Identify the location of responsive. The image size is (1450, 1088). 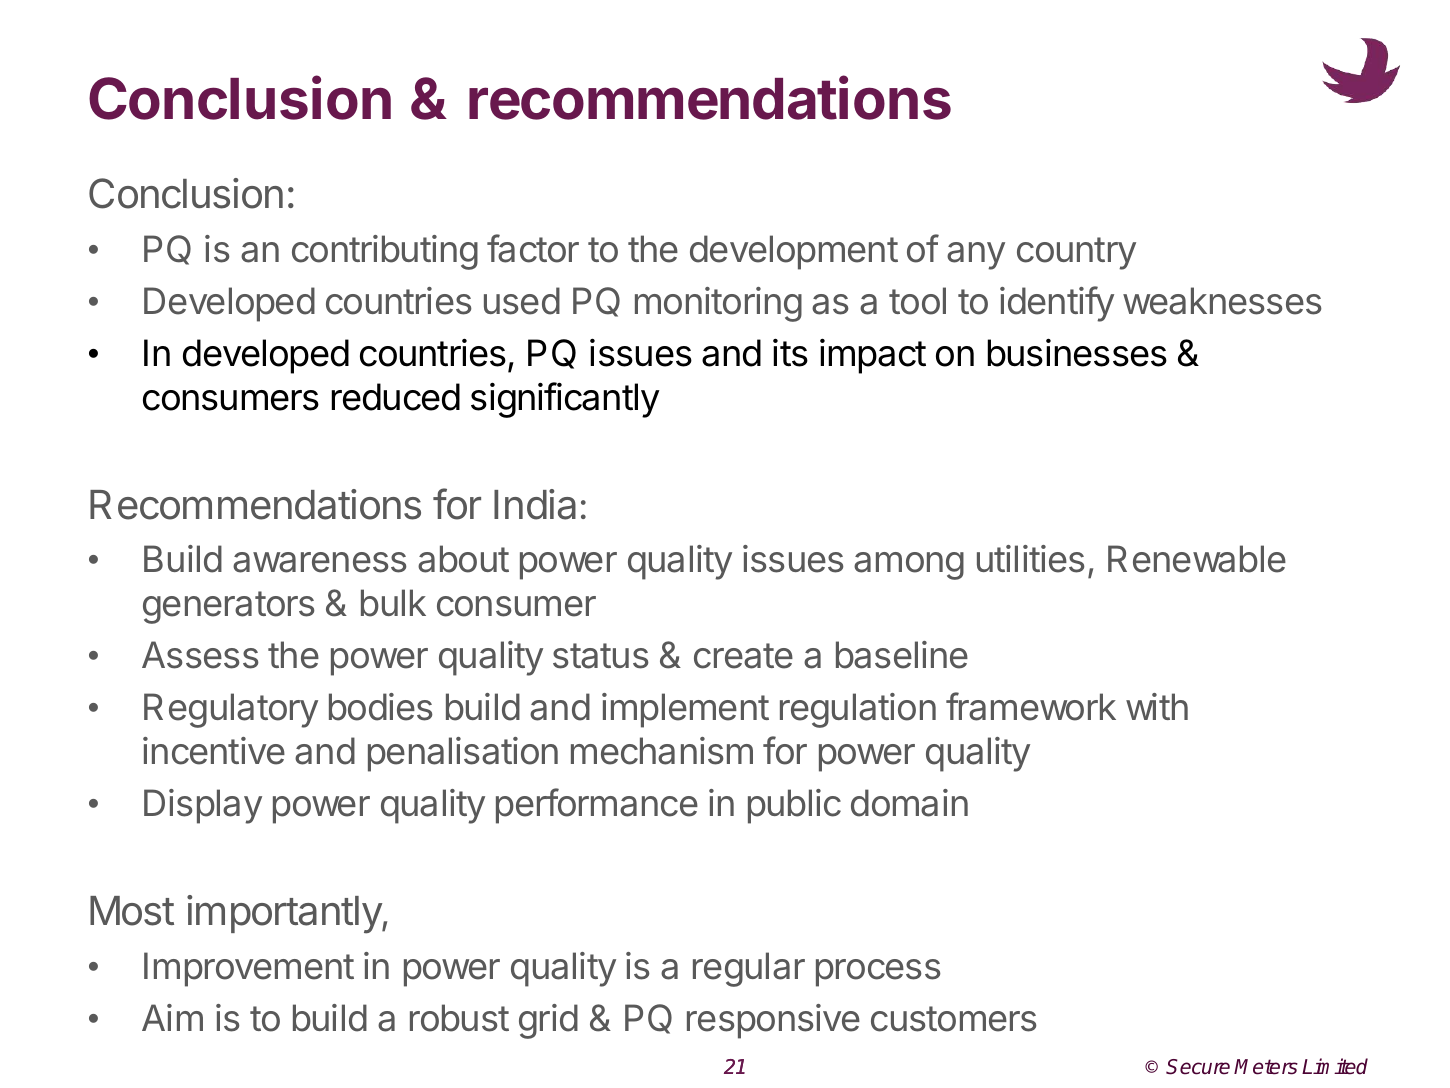
(773, 1021).
